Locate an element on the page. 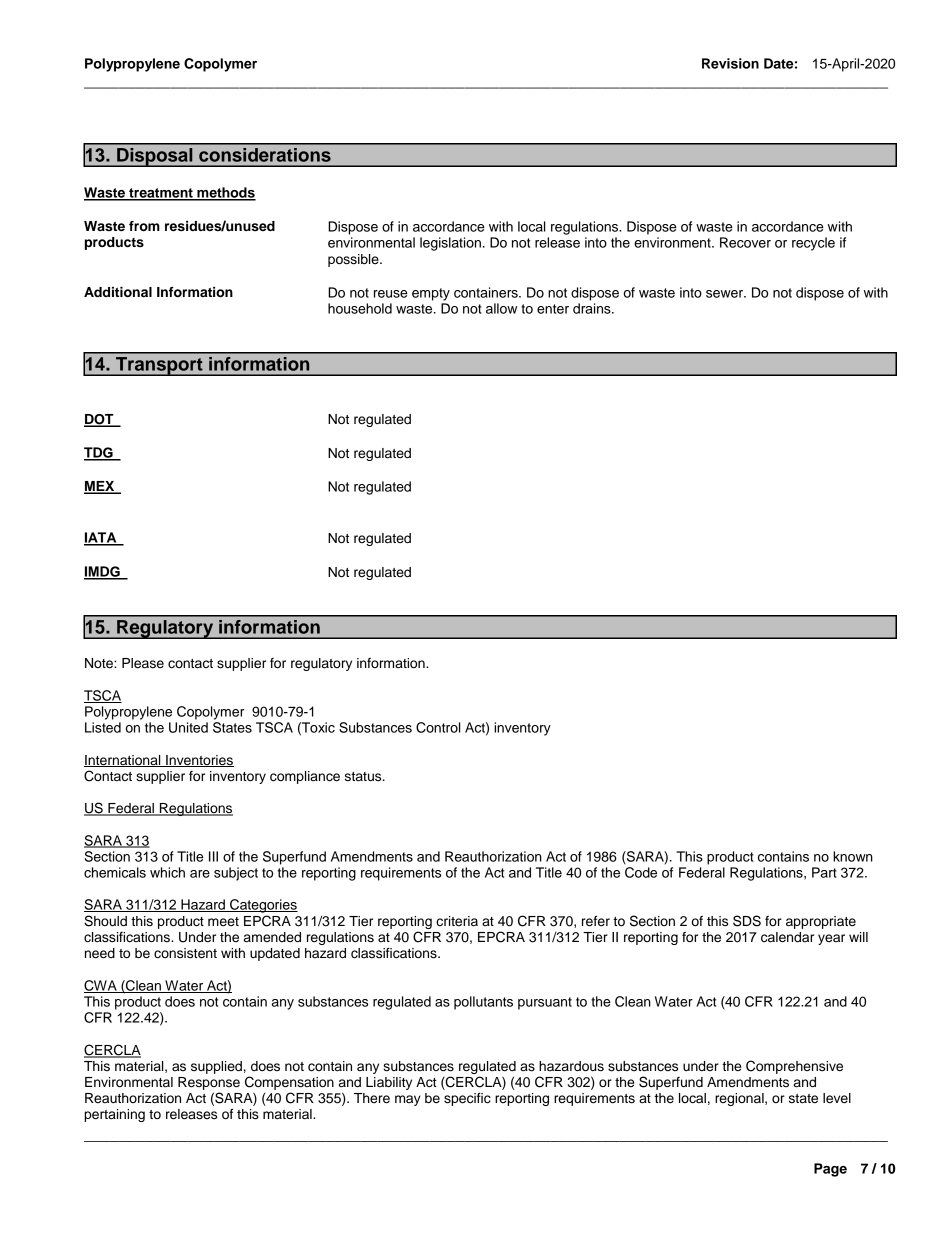 The width and height of the page is (952, 1233). Response is located at coordinates (209, 1083).
